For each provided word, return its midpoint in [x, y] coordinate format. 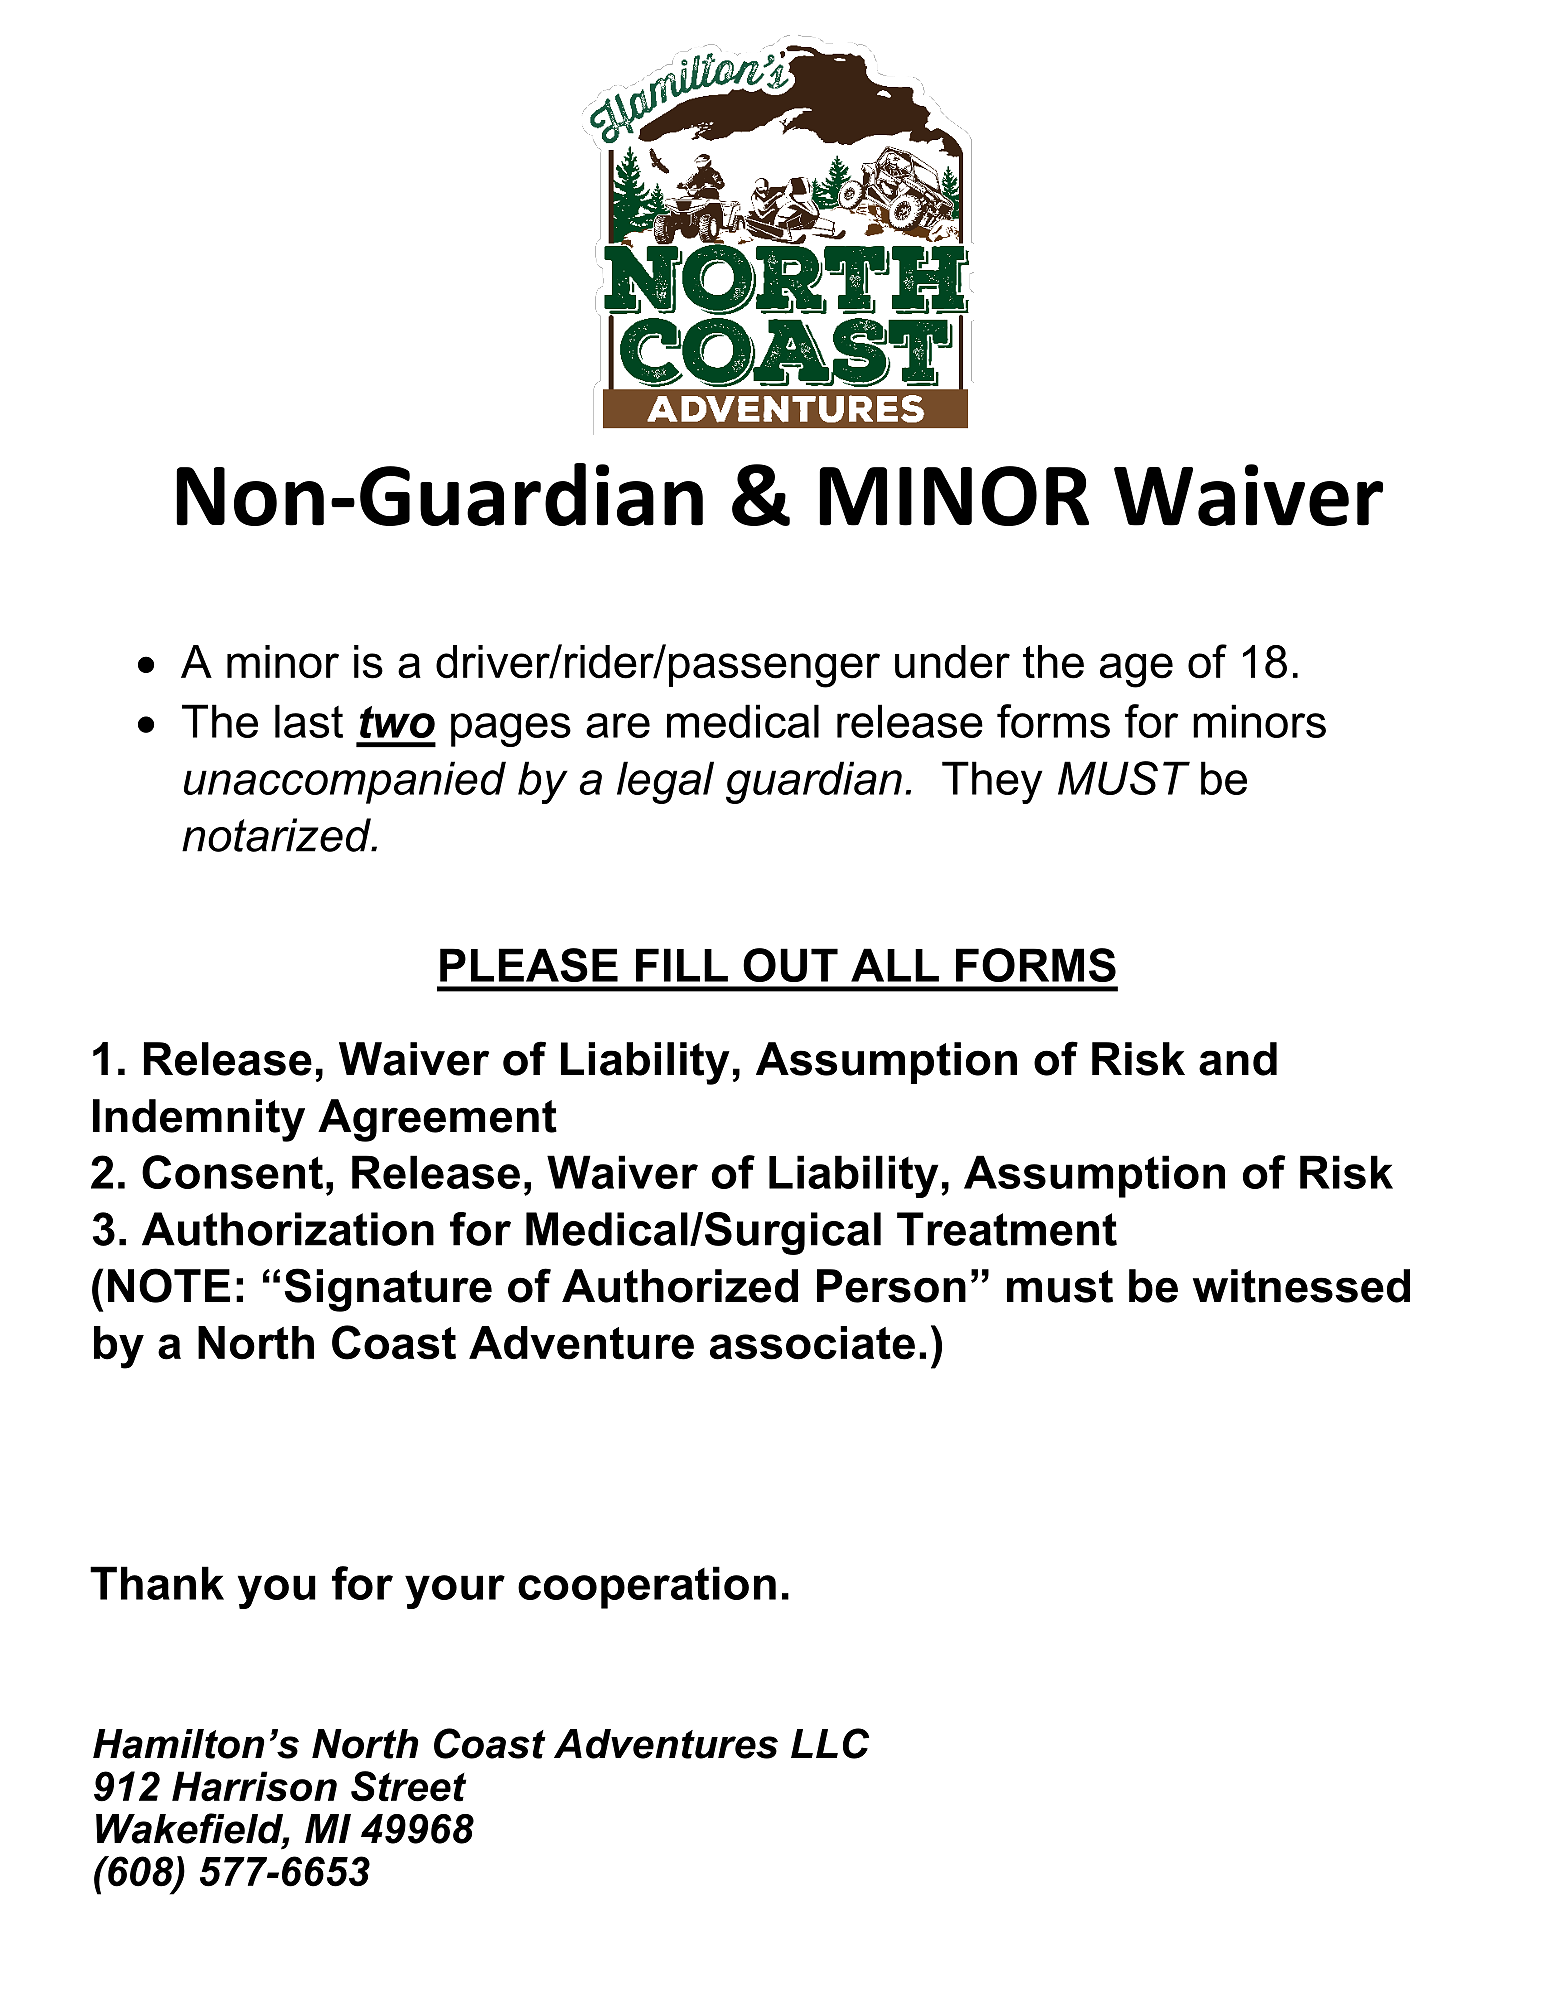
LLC [830, 1743]
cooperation [647, 1587]
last [309, 721]
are [618, 725]
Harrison [254, 1786]
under [952, 662]
